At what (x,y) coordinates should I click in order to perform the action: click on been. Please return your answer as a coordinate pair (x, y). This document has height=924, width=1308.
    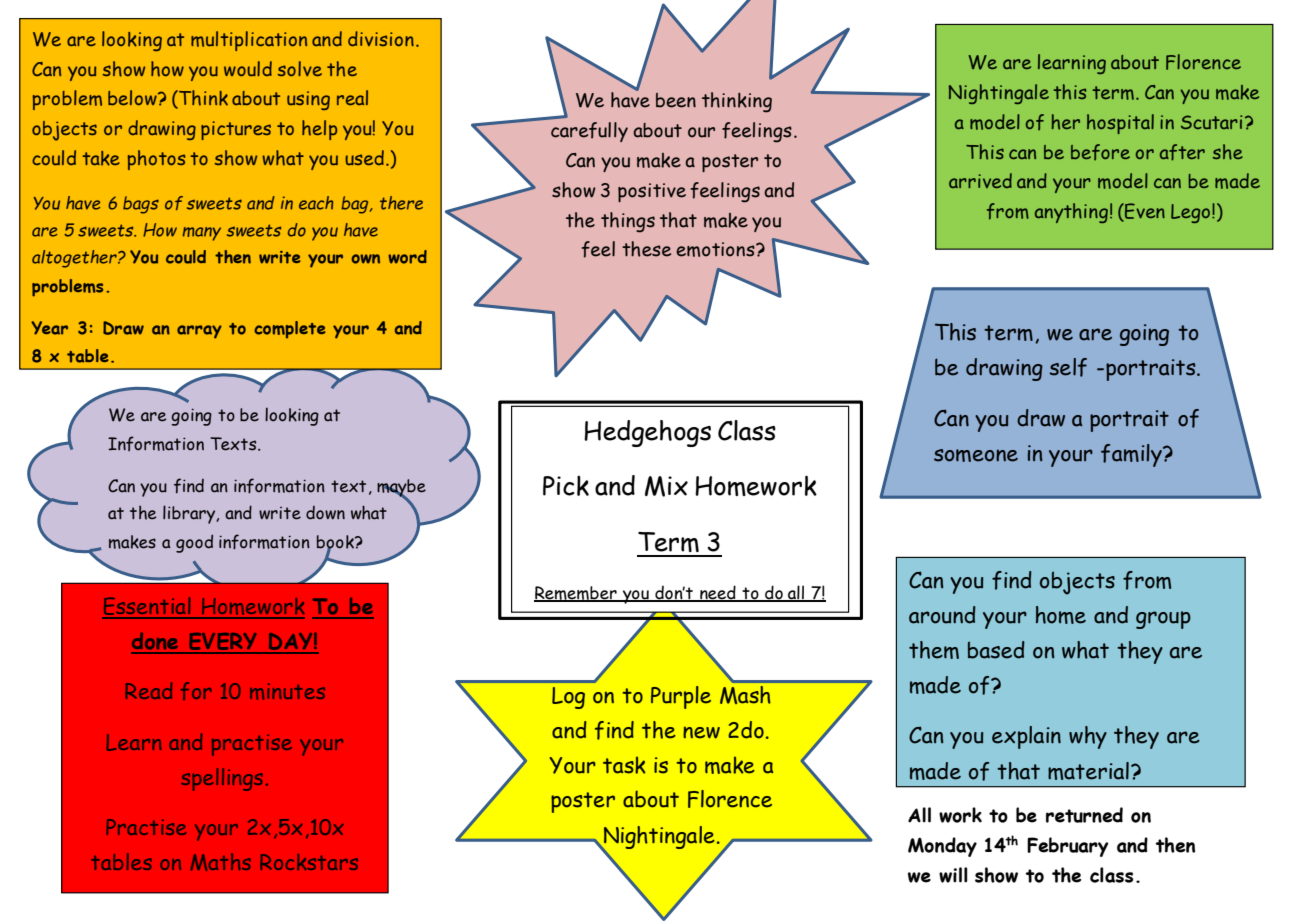
    Looking at the image, I should click on (676, 100).
